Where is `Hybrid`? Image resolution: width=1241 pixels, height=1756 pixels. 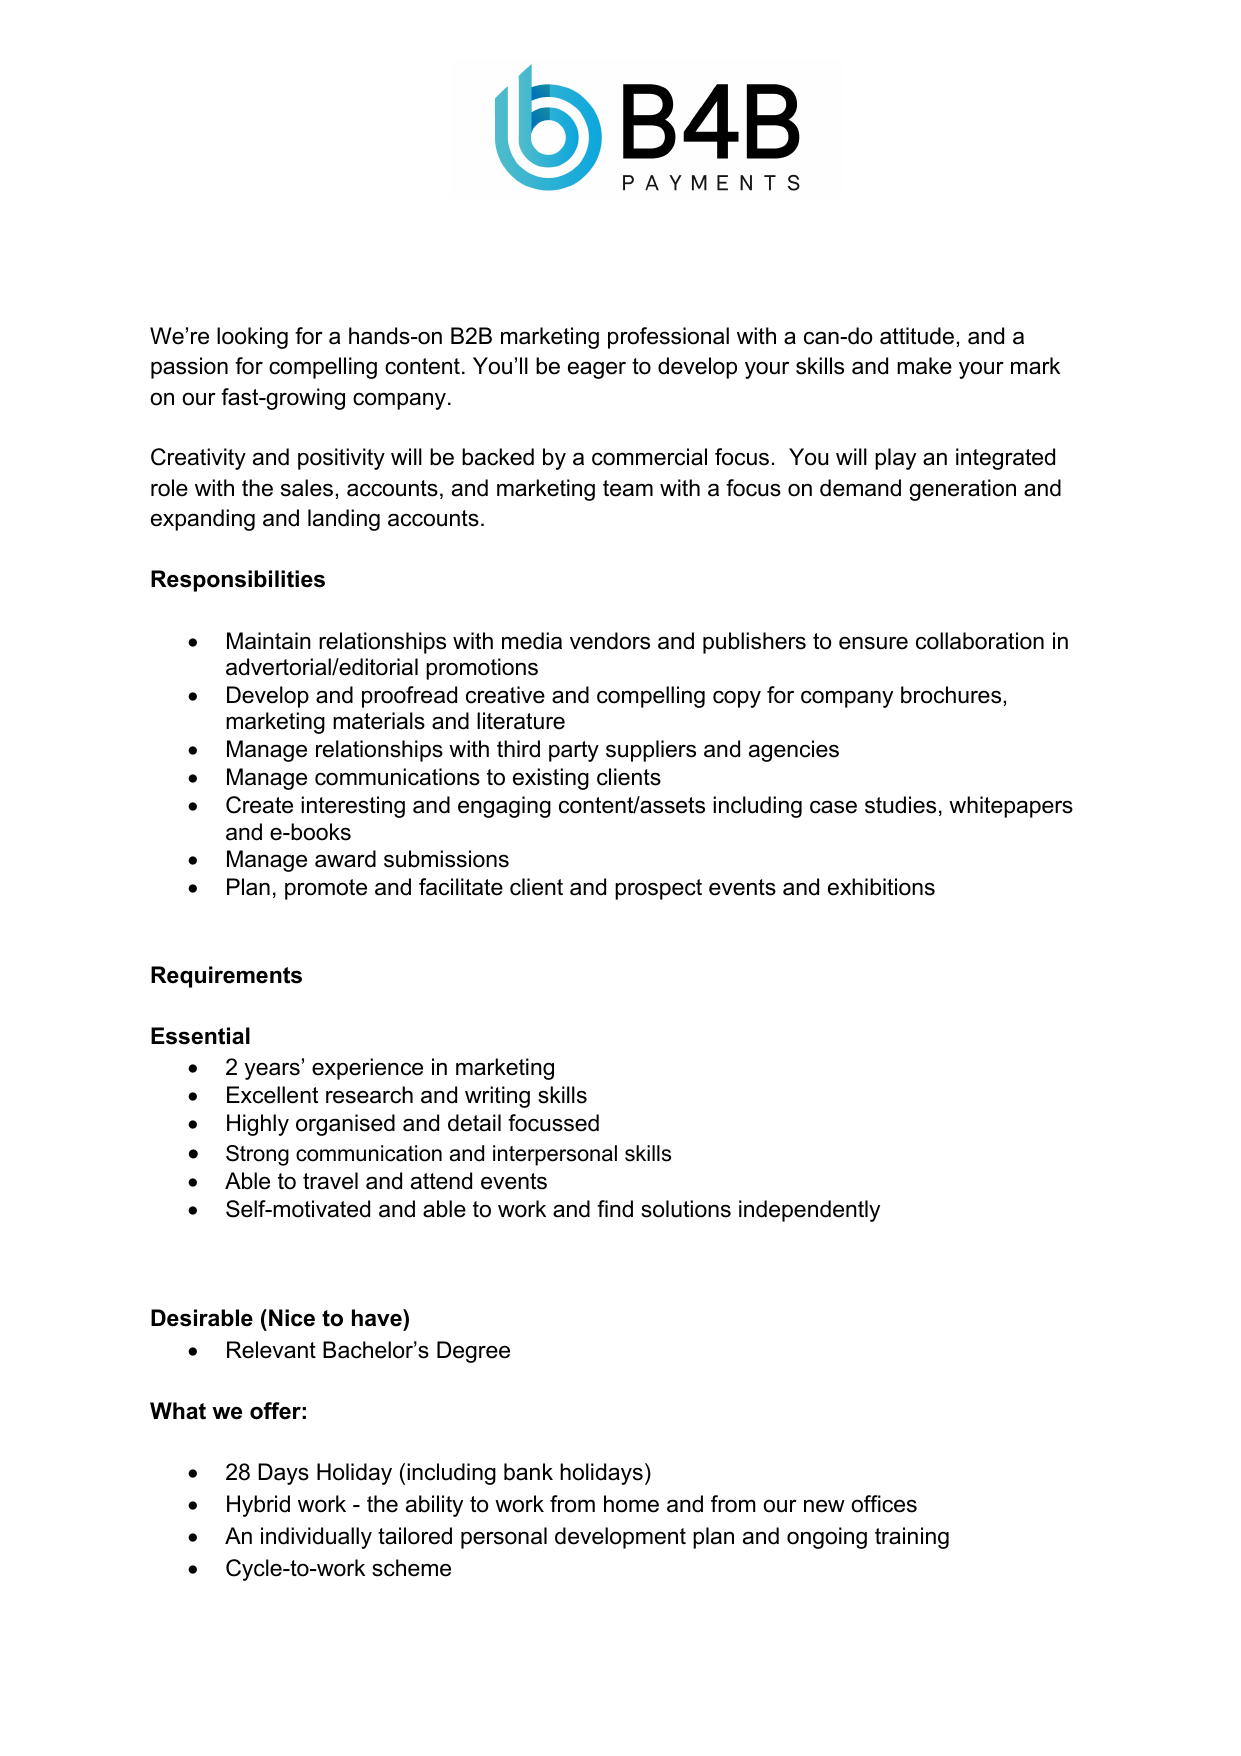
Hybrid is located at coordinates (258, 1506).
